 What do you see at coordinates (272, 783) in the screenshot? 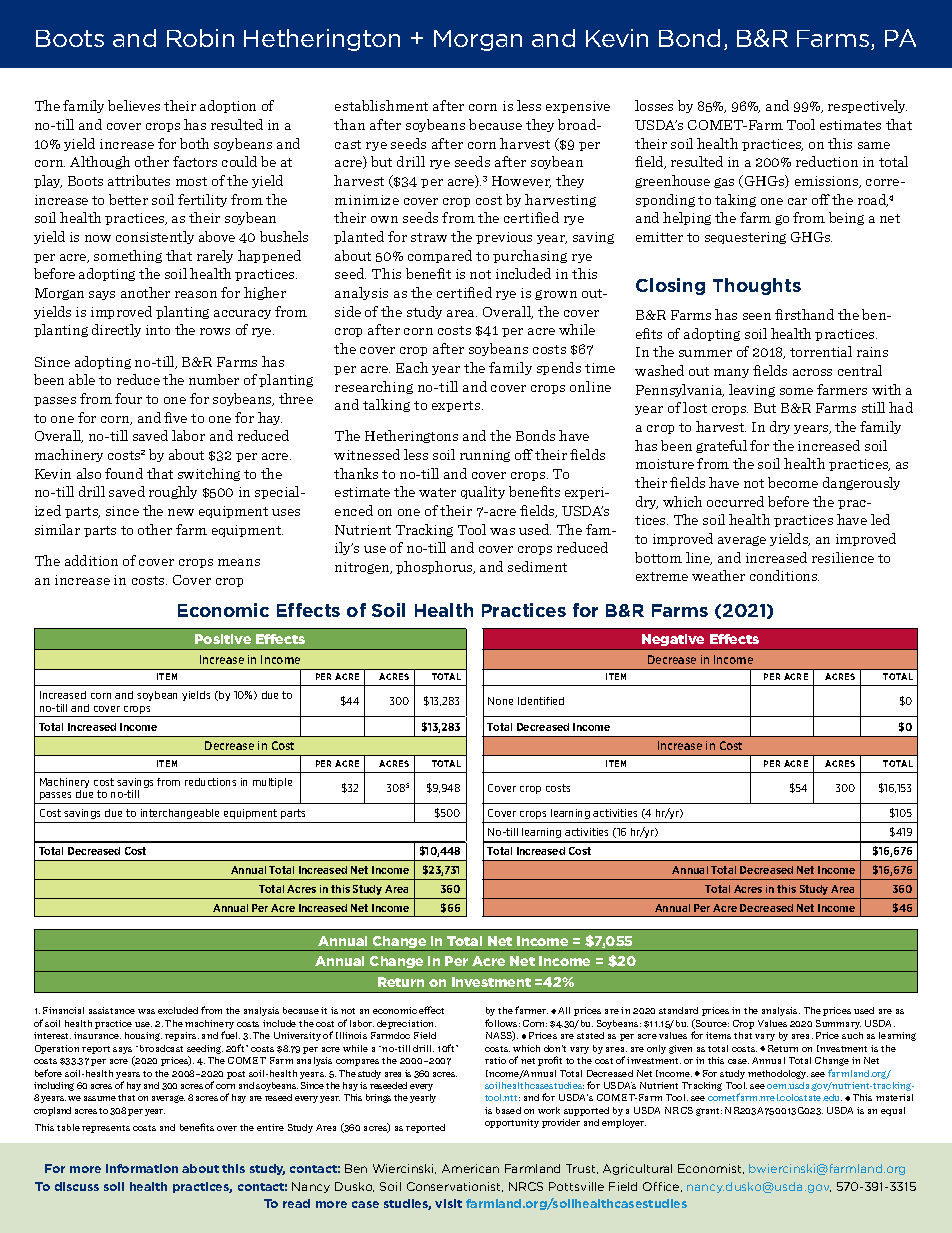
I see `multiple` at bounding box center [272, 783].
